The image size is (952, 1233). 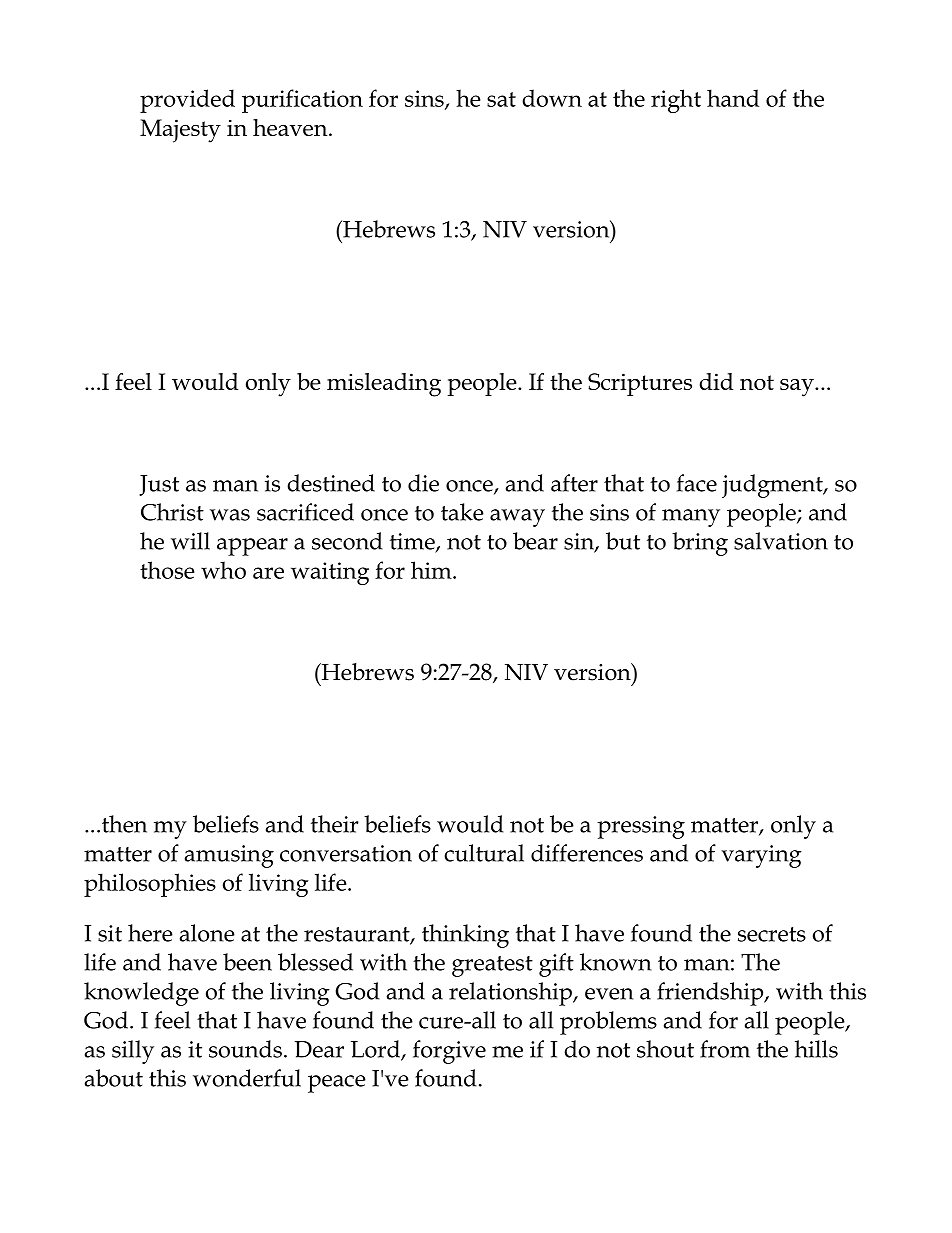 What do you see at coordinates (700, 544) in the screenshot?
I see `bring` at bounding box center [700, 544].
